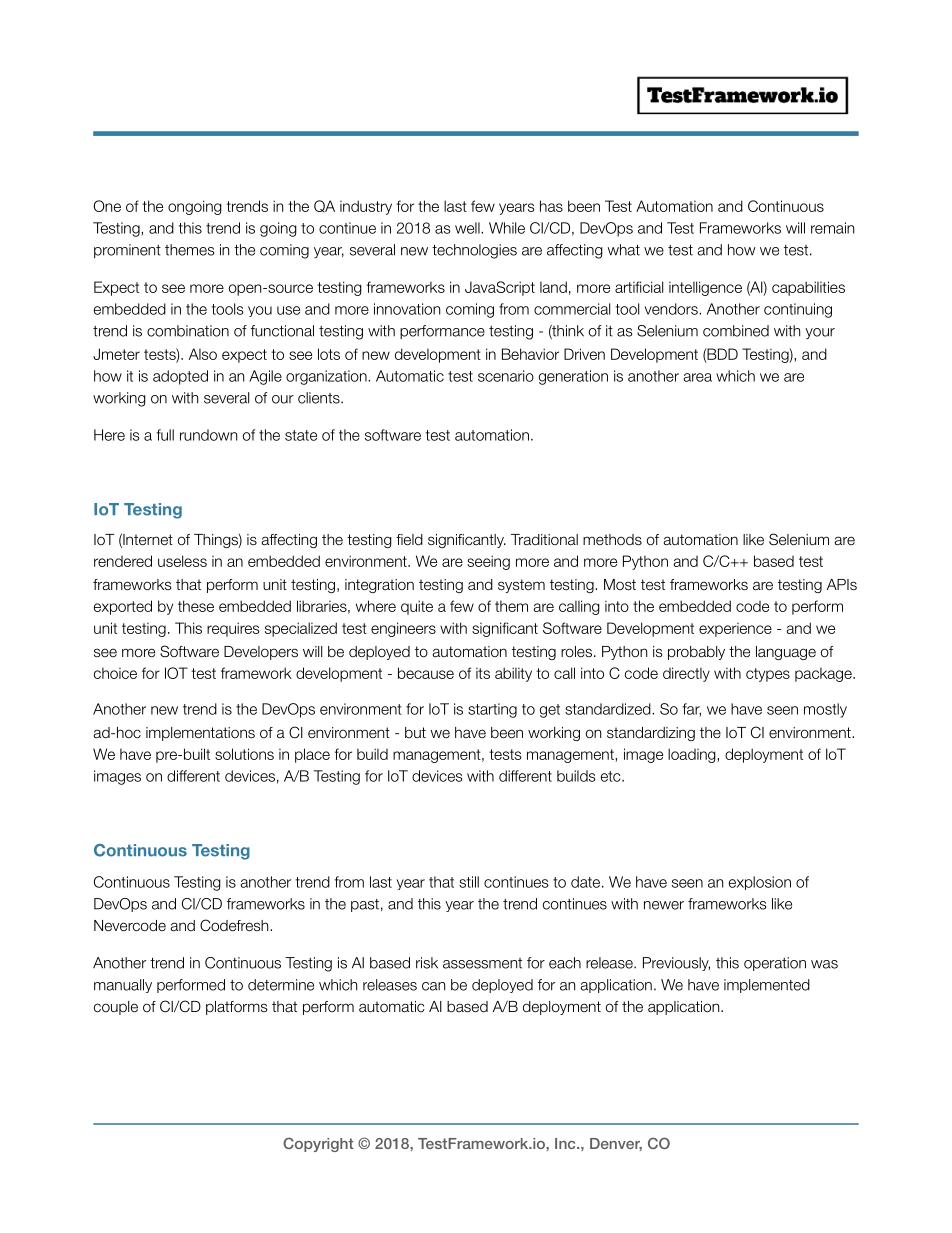  What do you see at coordinates (127, 251) in the document?
I see `prominent` at bounding box center [127, 251].
